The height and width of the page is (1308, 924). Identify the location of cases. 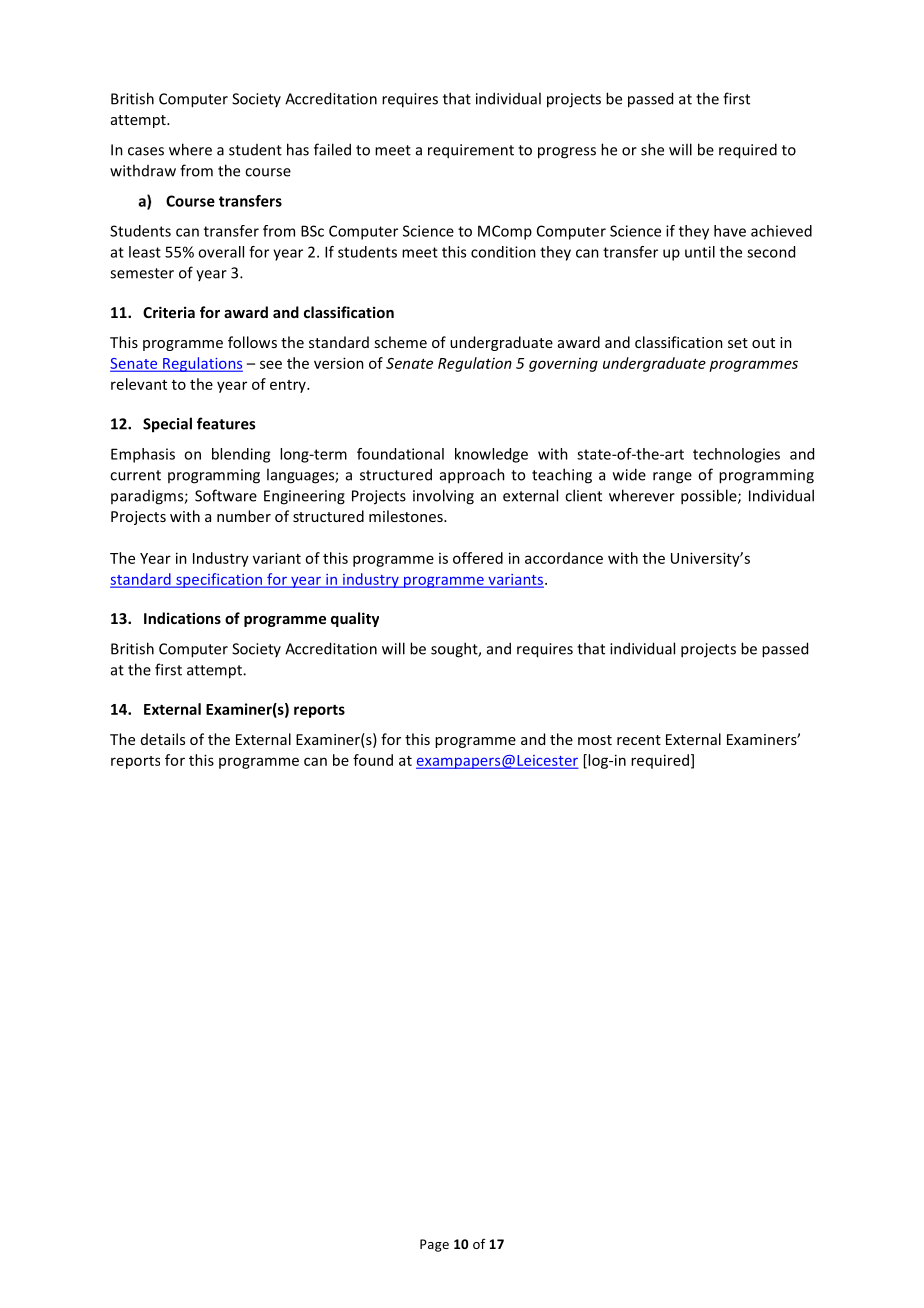
(146, 151).
